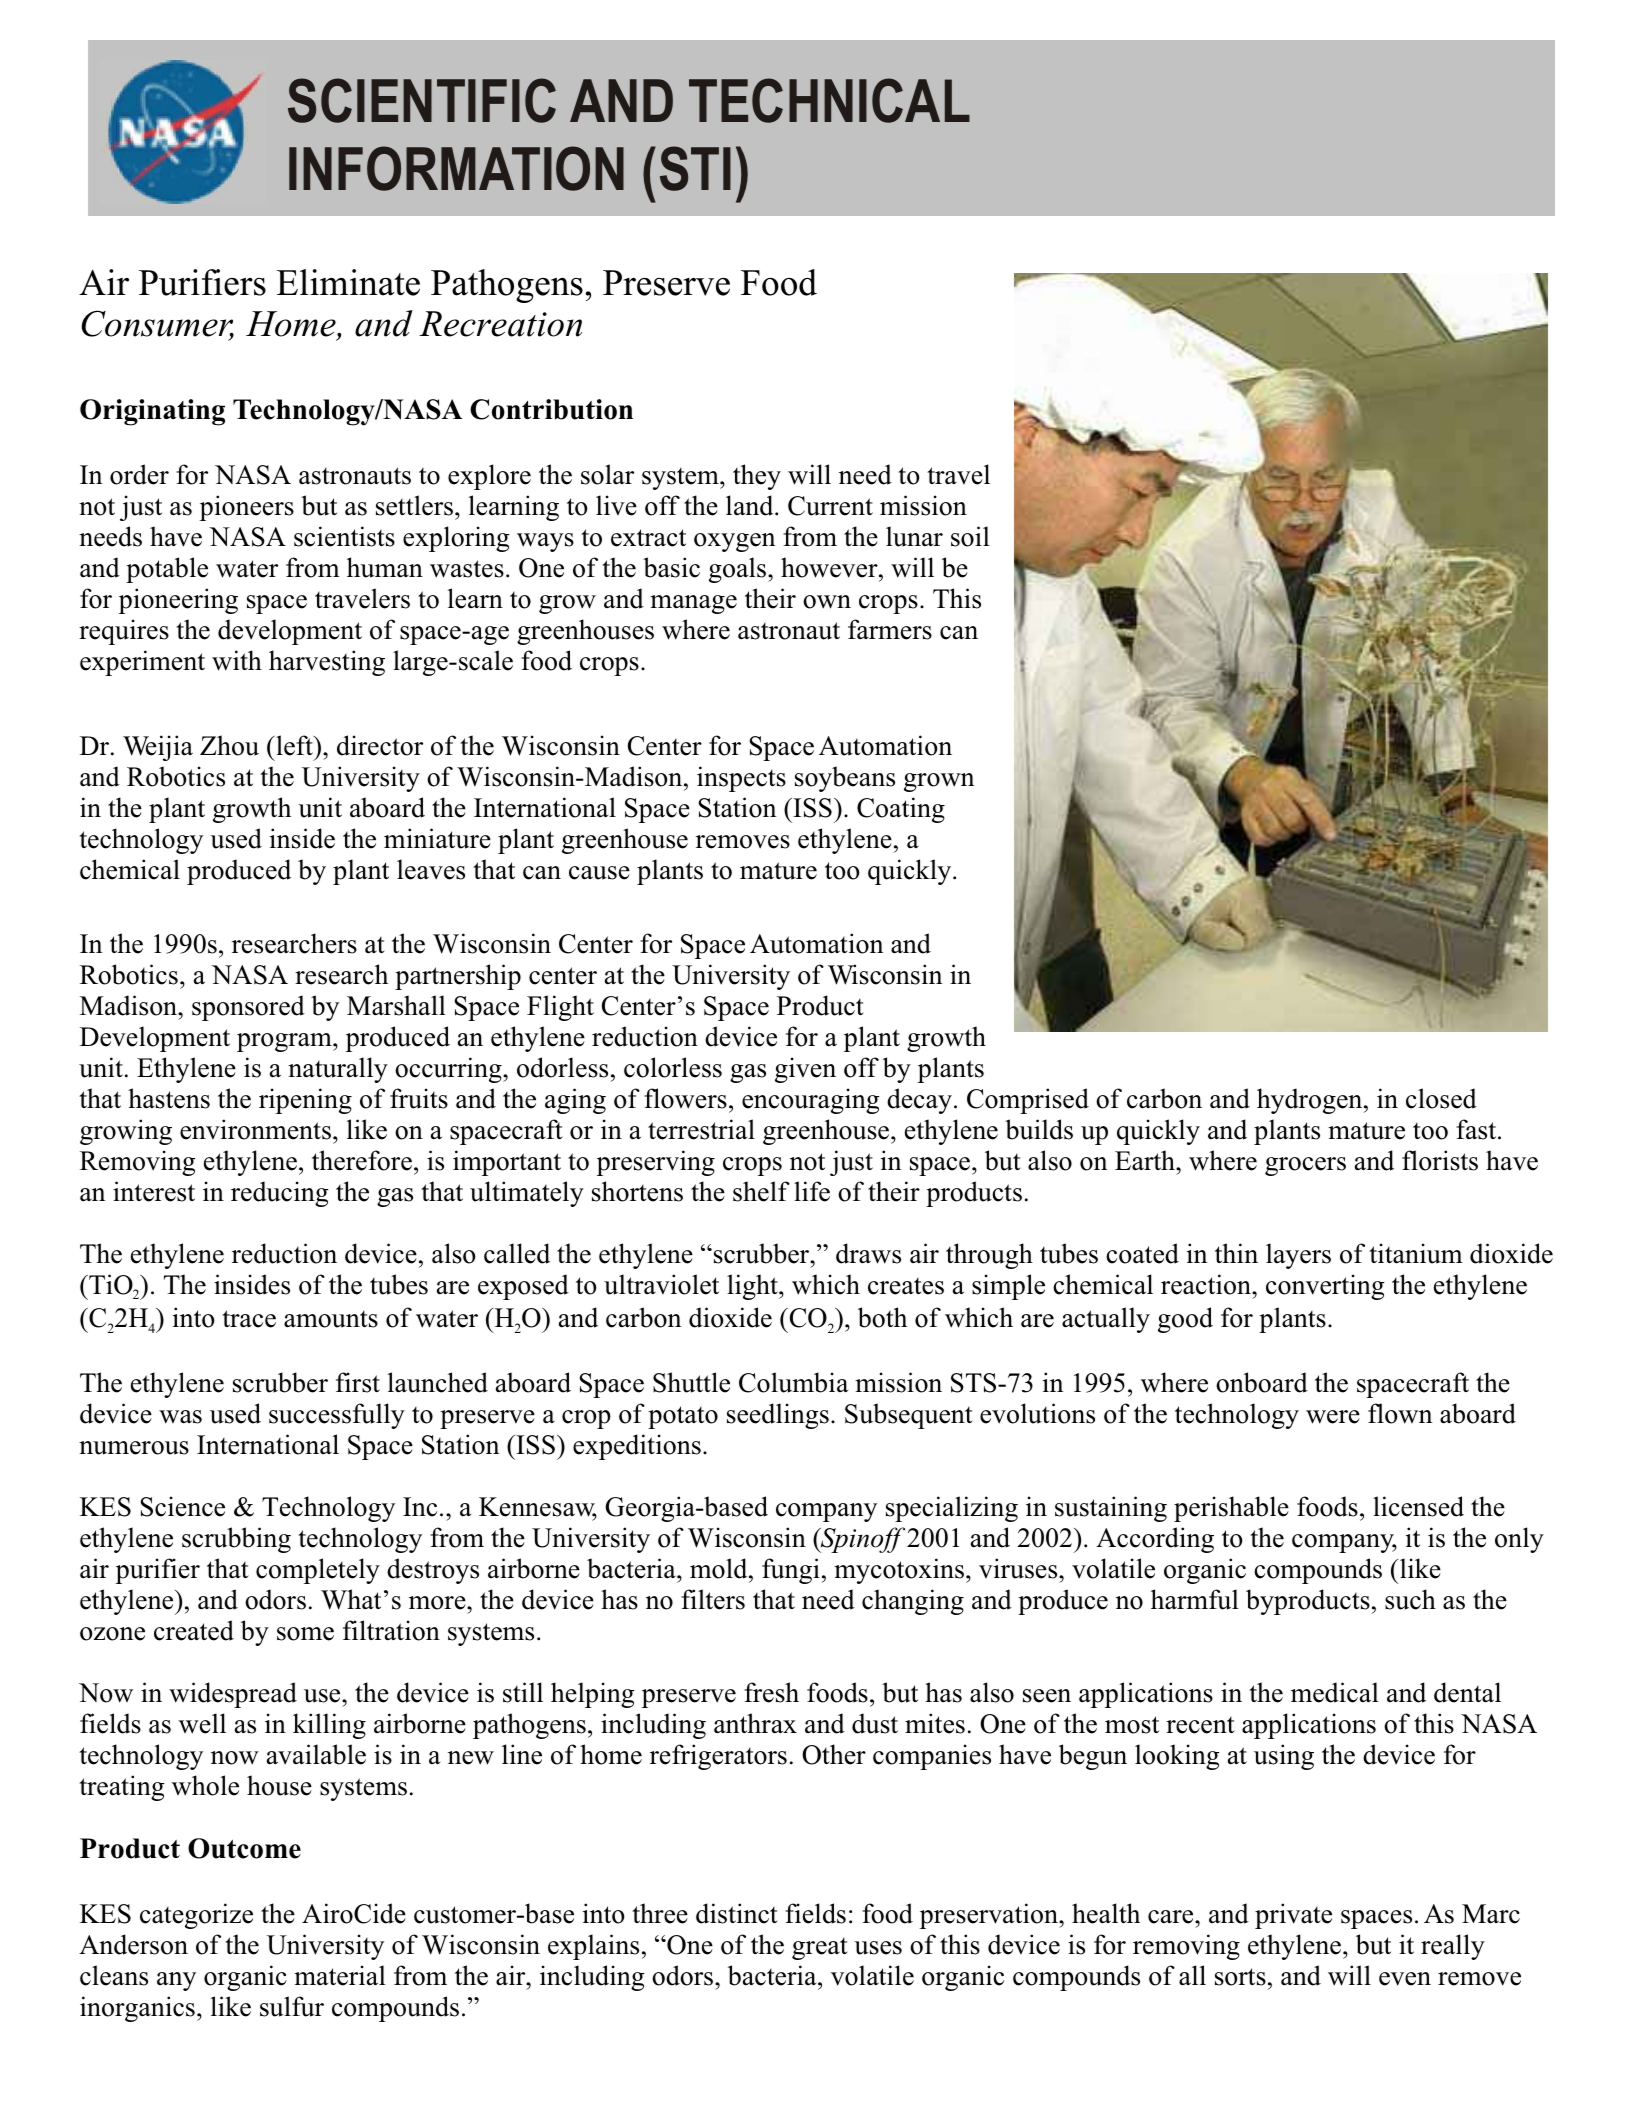 The image size is (1631, 2111). What do you see at coordinates (820, 1949) in the page?
I see `great` at bounding box center [820, 1949].
